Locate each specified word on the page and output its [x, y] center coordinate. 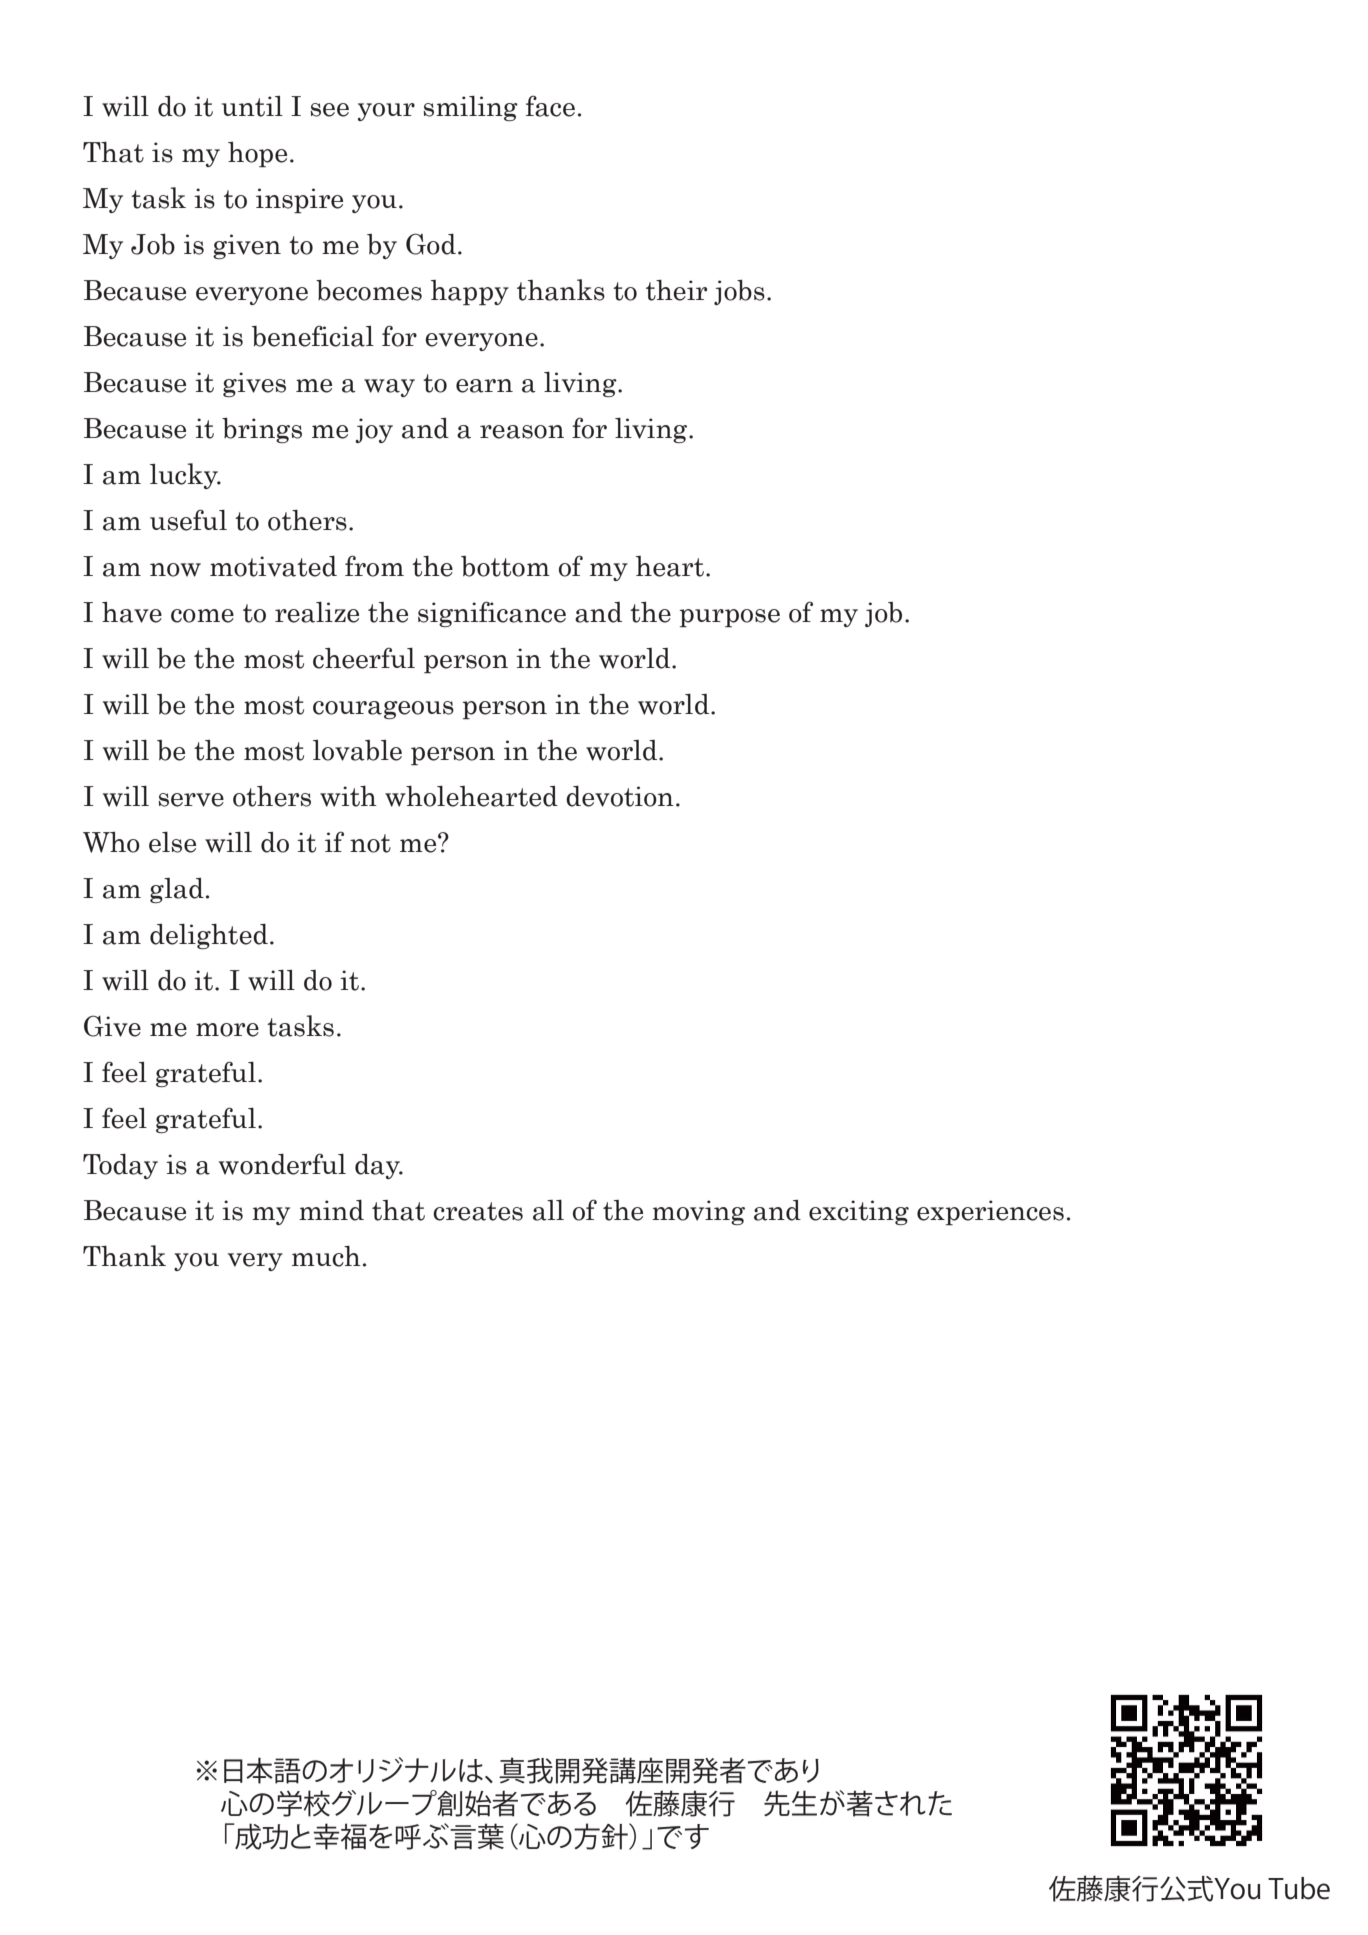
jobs [739, 292]
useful [188, 520]
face [550, 106]
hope [257, 154]
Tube [1299, 1888]
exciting [859, 1212]
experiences [990, 1212]
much [326, 1256]
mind [331, 1210]
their [676, 290]
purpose [730, 618]
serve [191, 800]
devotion [620, 796]
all [548, 1210]
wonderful [282, 1164]
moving [698, 1212]
